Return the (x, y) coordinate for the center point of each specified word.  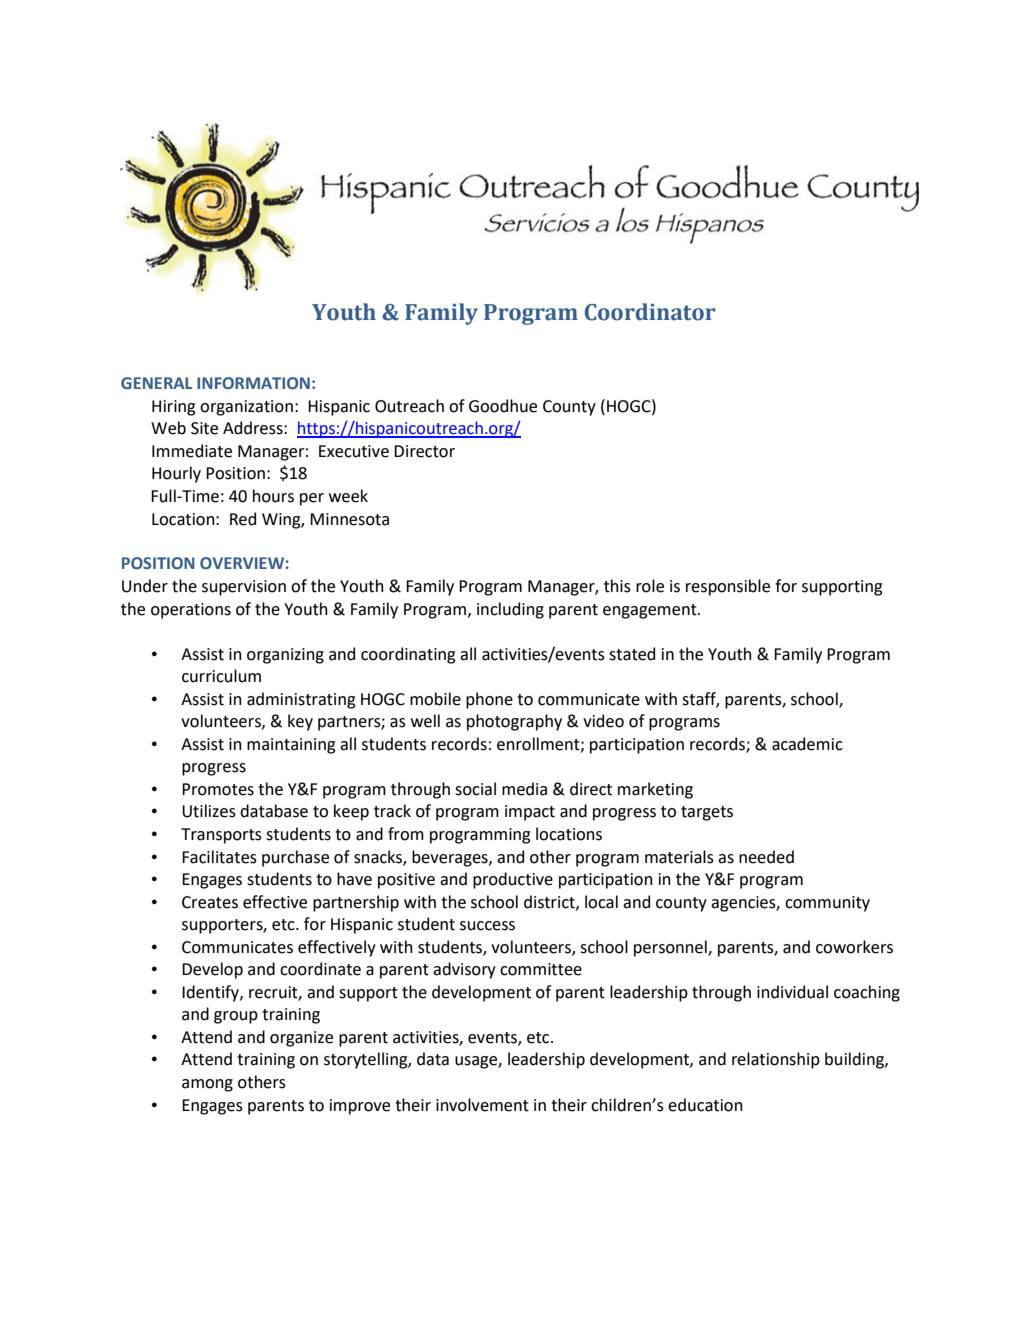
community (827, 904)
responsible (728, 587)
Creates (210, 902)
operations (191, 611)
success (487, 926)
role (650, 586)
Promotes (218, 789)
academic (807, 744)
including (510, 610)
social (475, 789)
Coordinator (650, 312)
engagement (651, 611)
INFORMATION (253, 383)
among (207, 1085)
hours (273, 496)
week (348, 496)
